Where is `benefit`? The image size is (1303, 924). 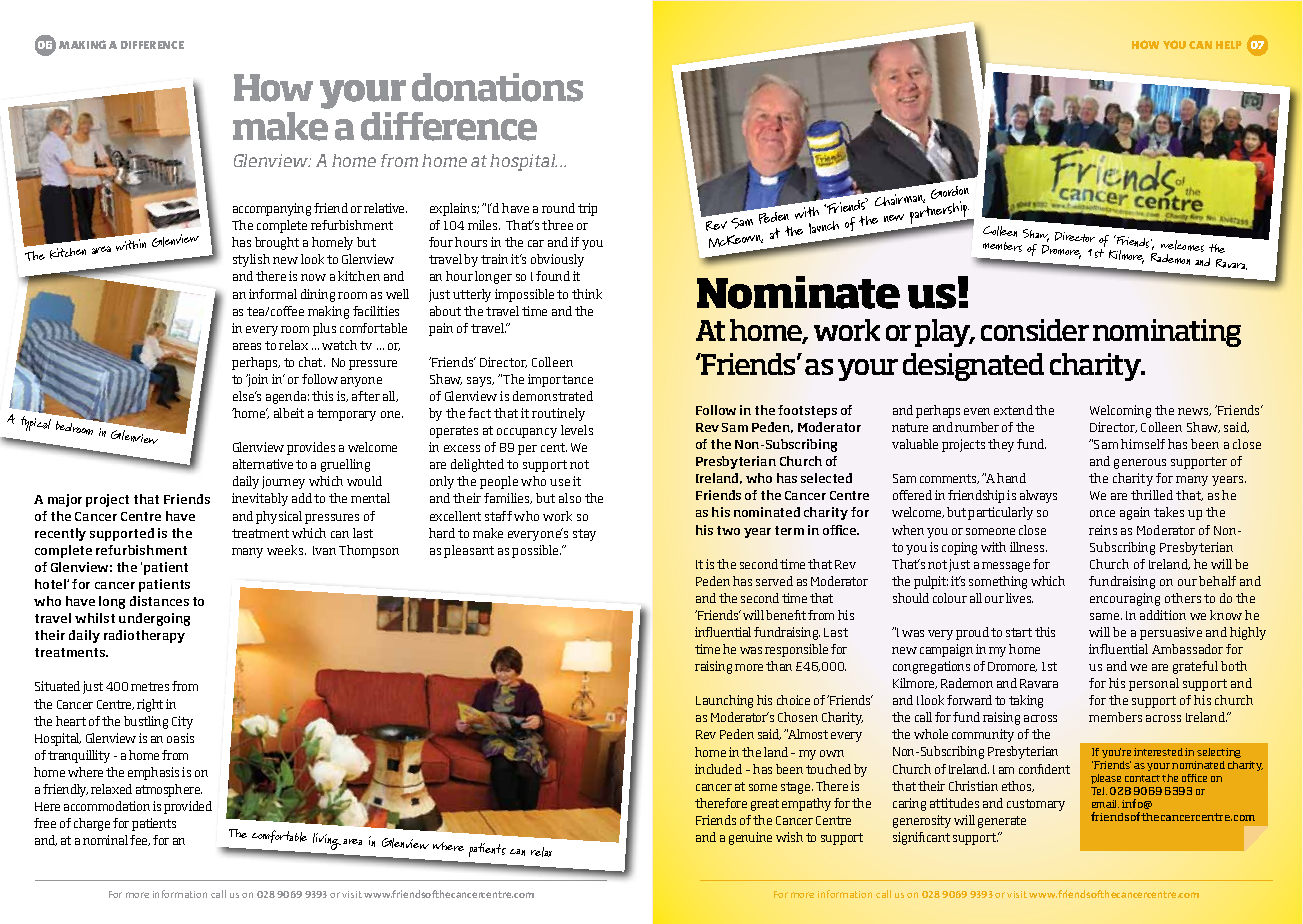
benefit is located at coordinates (786, 615).
